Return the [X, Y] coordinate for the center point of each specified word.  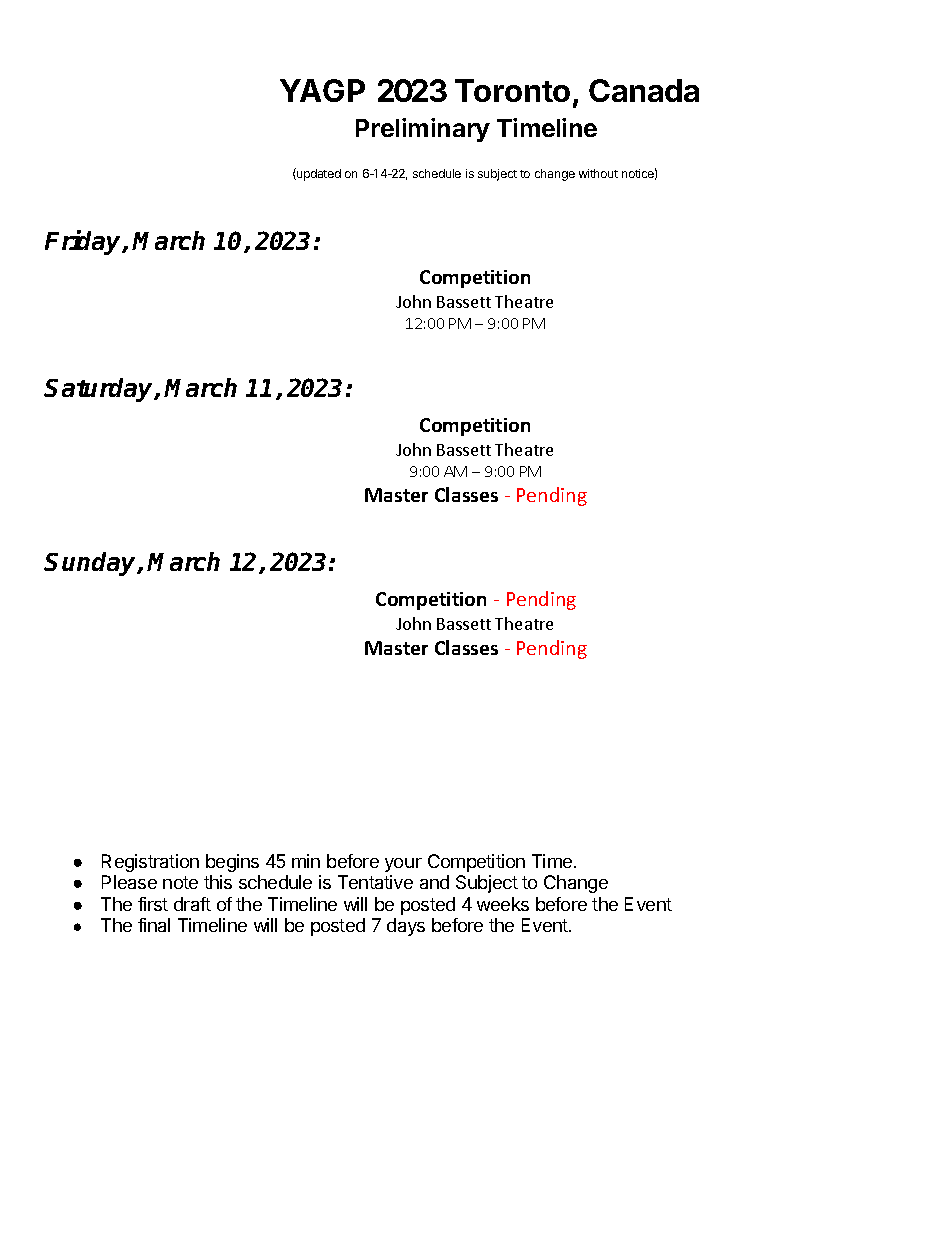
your [403, 865]
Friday [84, 242]
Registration [150, 863]
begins [232, 863]
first [153, 904]
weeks [503, 904]
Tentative [375, 882]
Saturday [100, 390]
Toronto [512, 90]
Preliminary [423, 130]
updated [318, 174]
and [434, 882]
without [598, 173]
